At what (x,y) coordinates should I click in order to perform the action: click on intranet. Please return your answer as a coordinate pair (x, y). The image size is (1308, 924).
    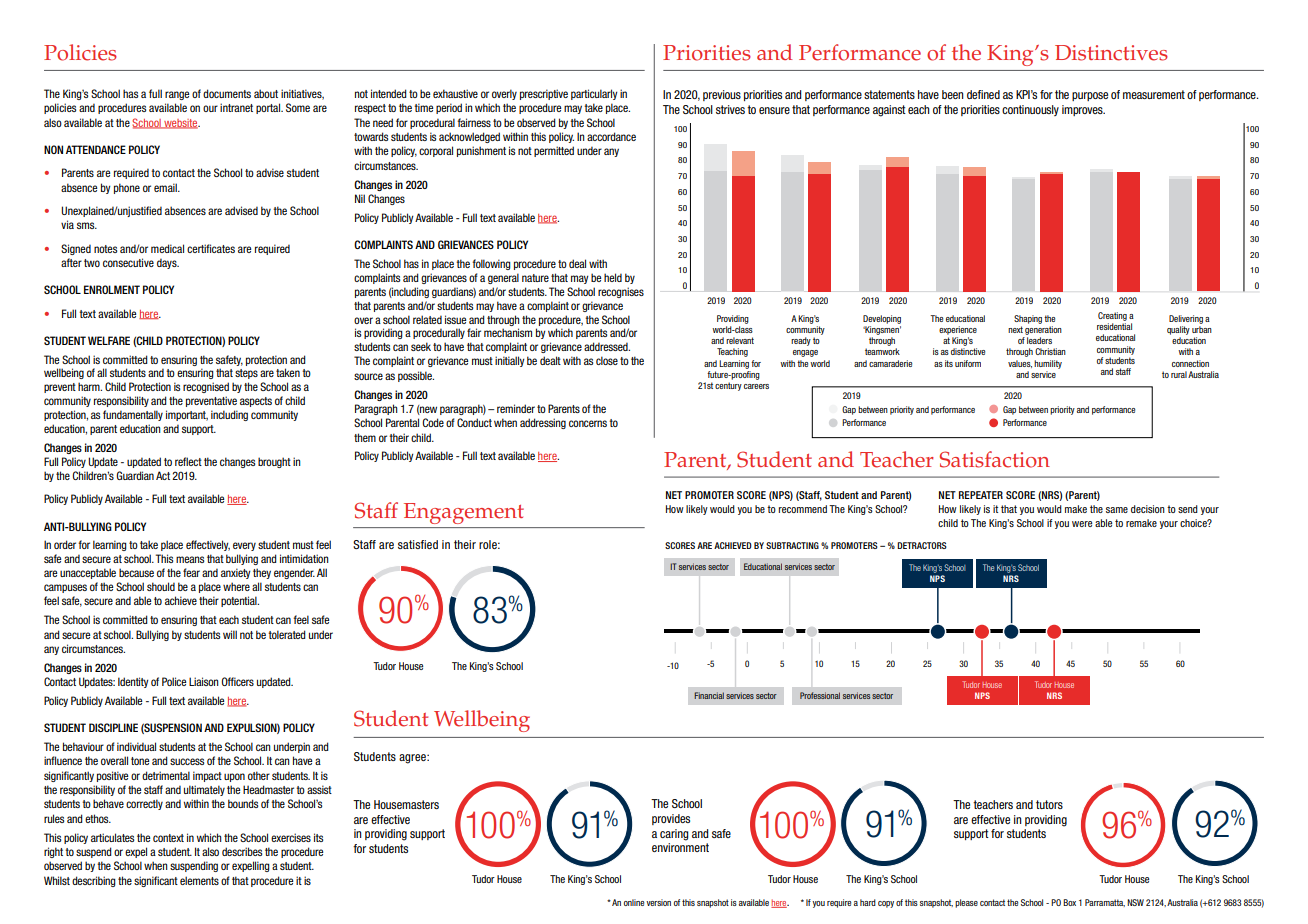
    Looking at the image, I should click on (236, 107).
